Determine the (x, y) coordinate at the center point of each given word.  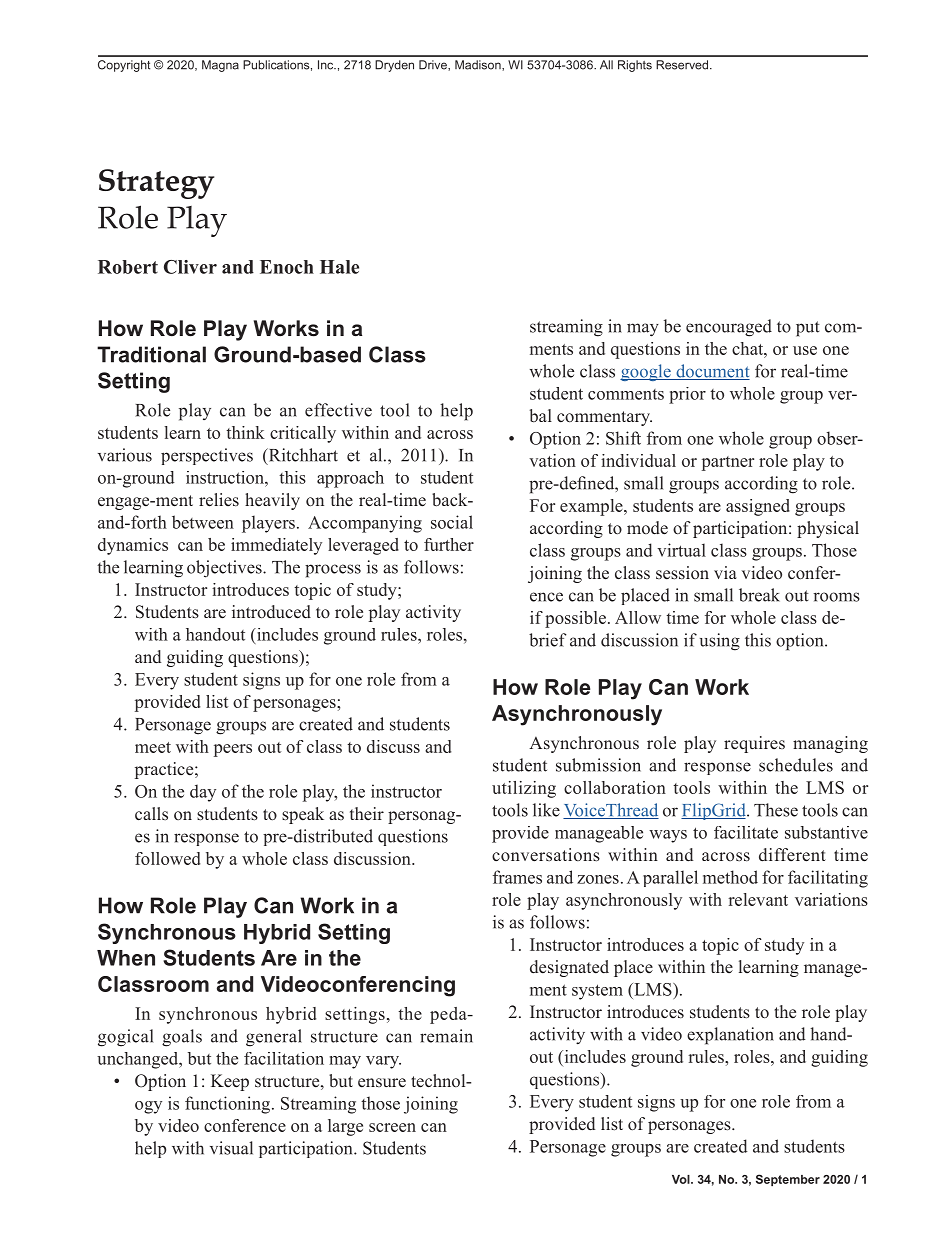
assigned (758, 507)
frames (517, 877)
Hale (339, 267)
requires (754, 744)
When (126, 958)
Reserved (683, 65)
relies (219, 500)
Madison (479, 65)
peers (233, 750)
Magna (220, 66)
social (452, 522)
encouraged (729, 328)
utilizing (524, 789)
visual (231, 1148)
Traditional (151, 354)
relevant (758, 899)
